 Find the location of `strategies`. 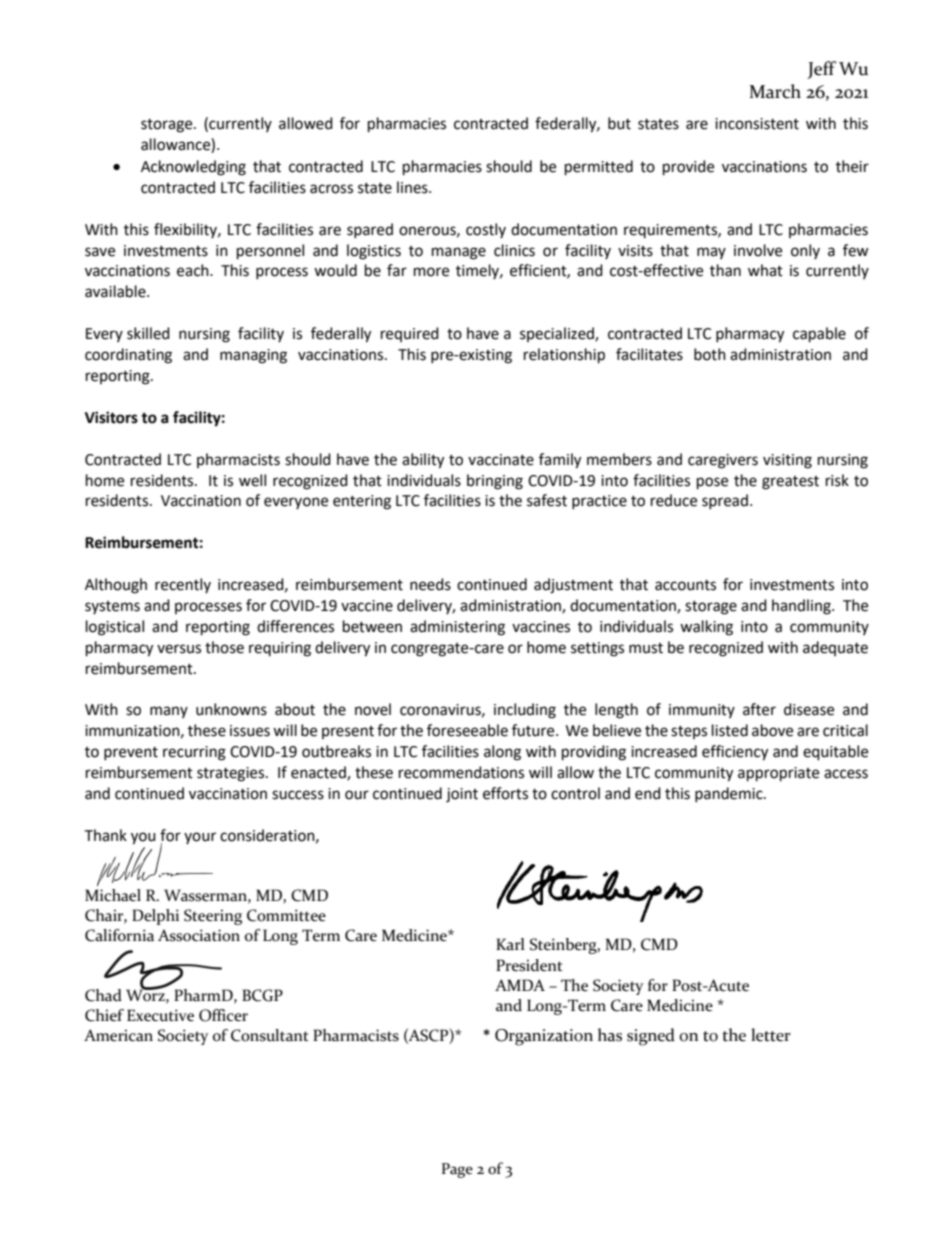

strategies is located at coordinates (232, 774).
